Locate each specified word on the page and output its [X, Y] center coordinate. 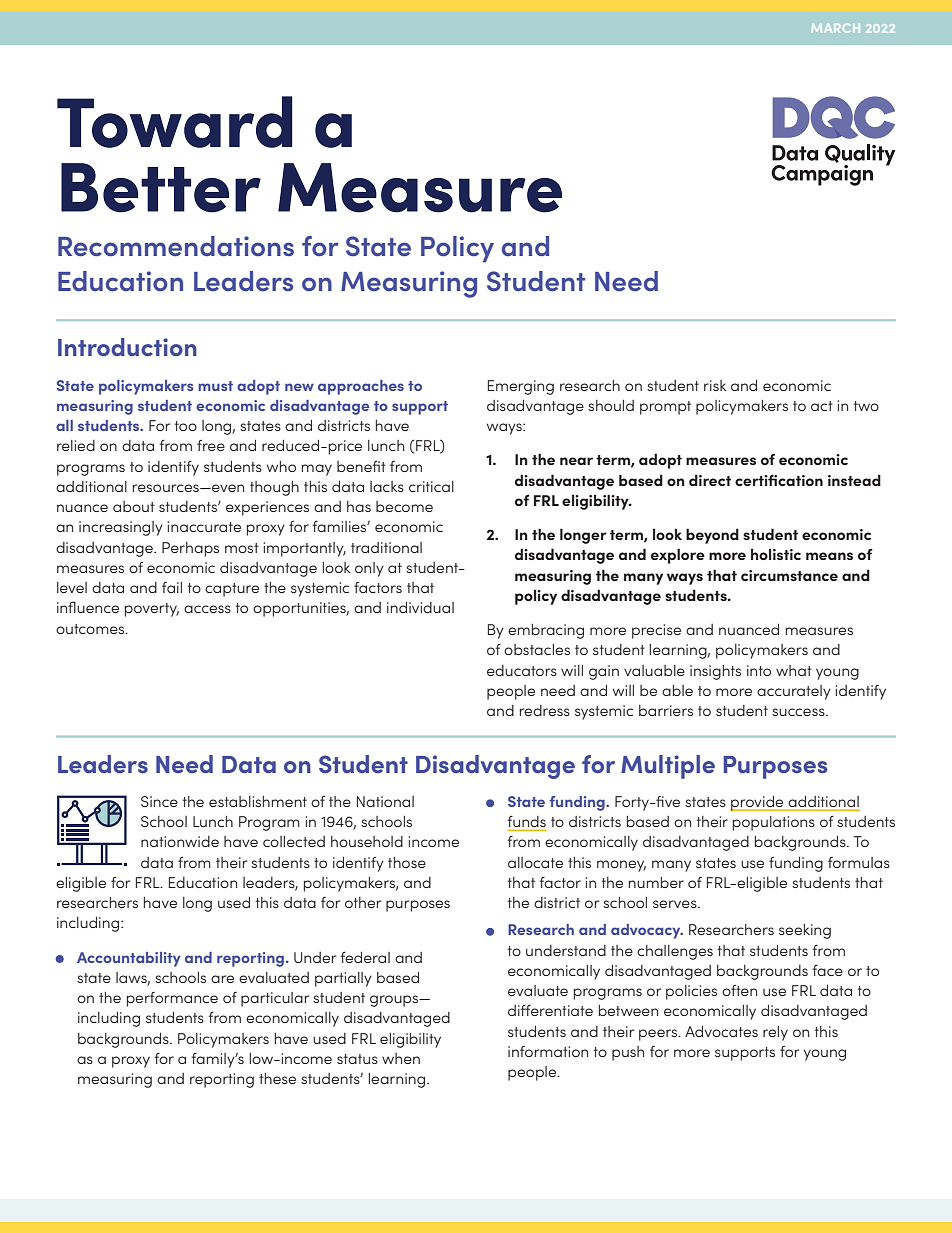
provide [758, 803]
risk [715, 385]
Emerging [521, 387]
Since [159, 801]
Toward [174, 122]
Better [161, 188]
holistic [776, 554]
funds [526, 821]
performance [172, 999]
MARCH [836, 28]
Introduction [127, 347]
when [401, 1058]
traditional [386, 547]
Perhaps [190, 549]
